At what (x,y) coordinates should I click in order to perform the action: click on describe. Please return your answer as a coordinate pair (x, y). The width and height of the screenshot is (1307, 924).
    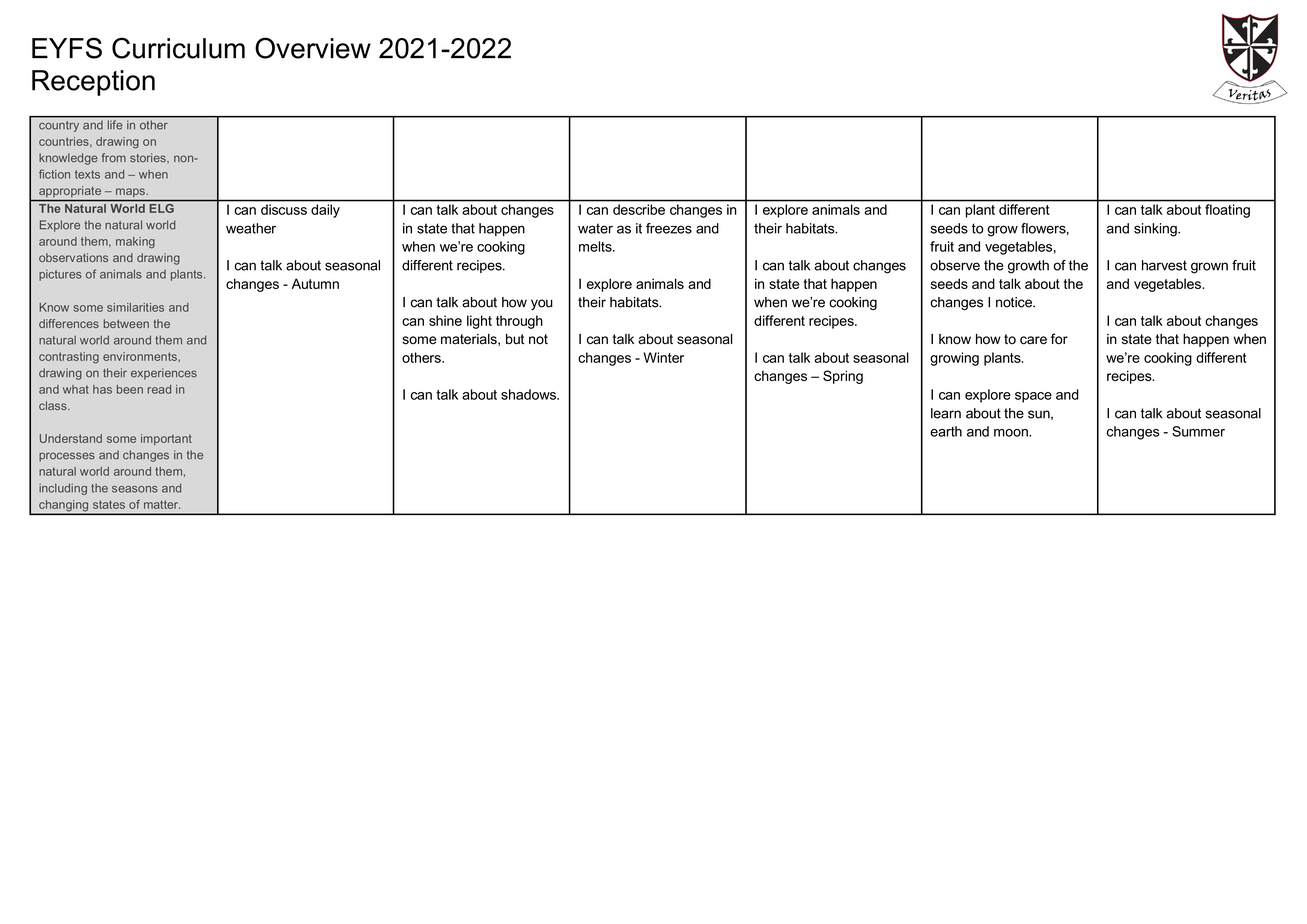
    Looking at the image, I should click on (639, 209).
